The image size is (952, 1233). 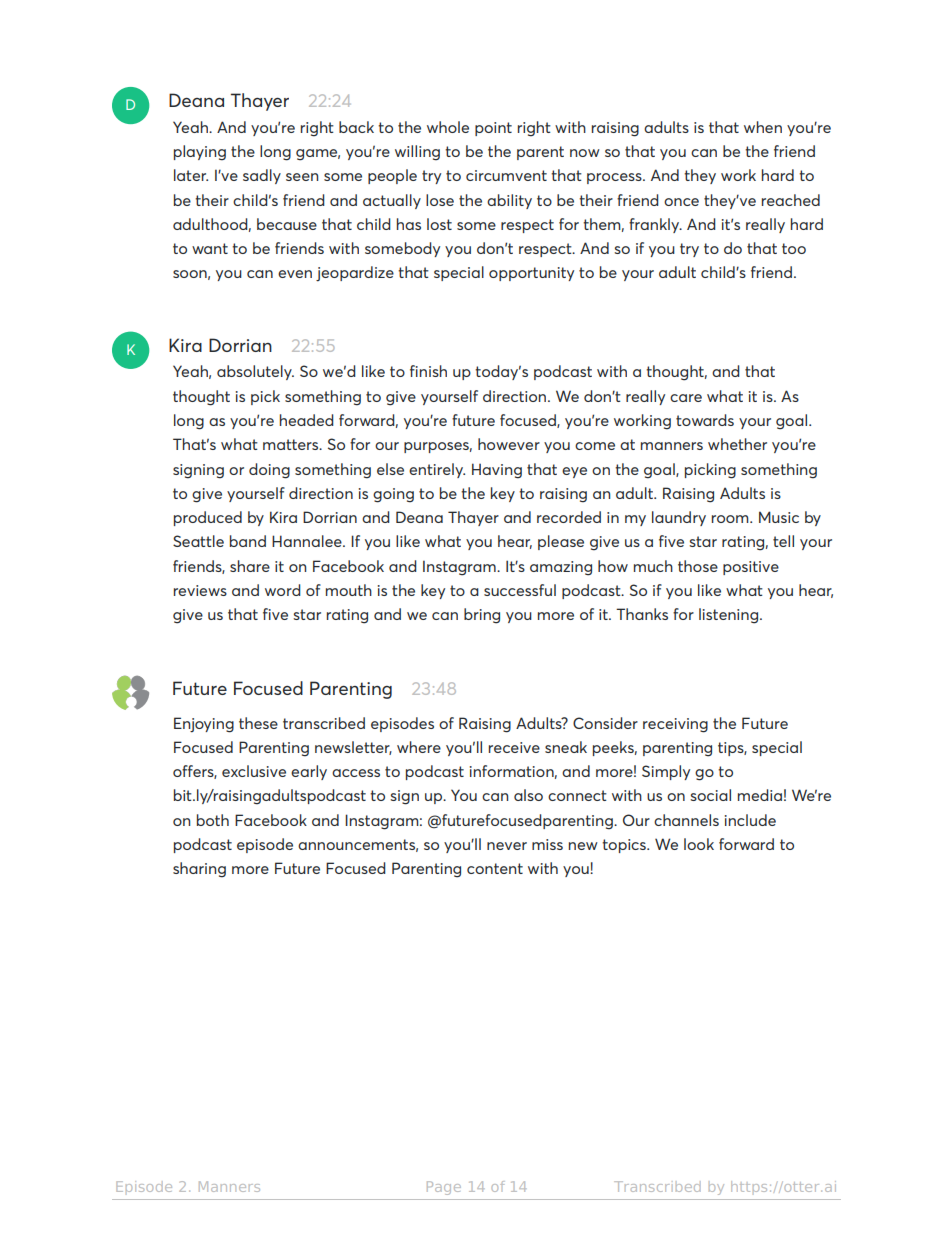 What do you see at coordinates (262, 176) in the screenshot?
I see `sadly` at bounding box center [262, 176].
